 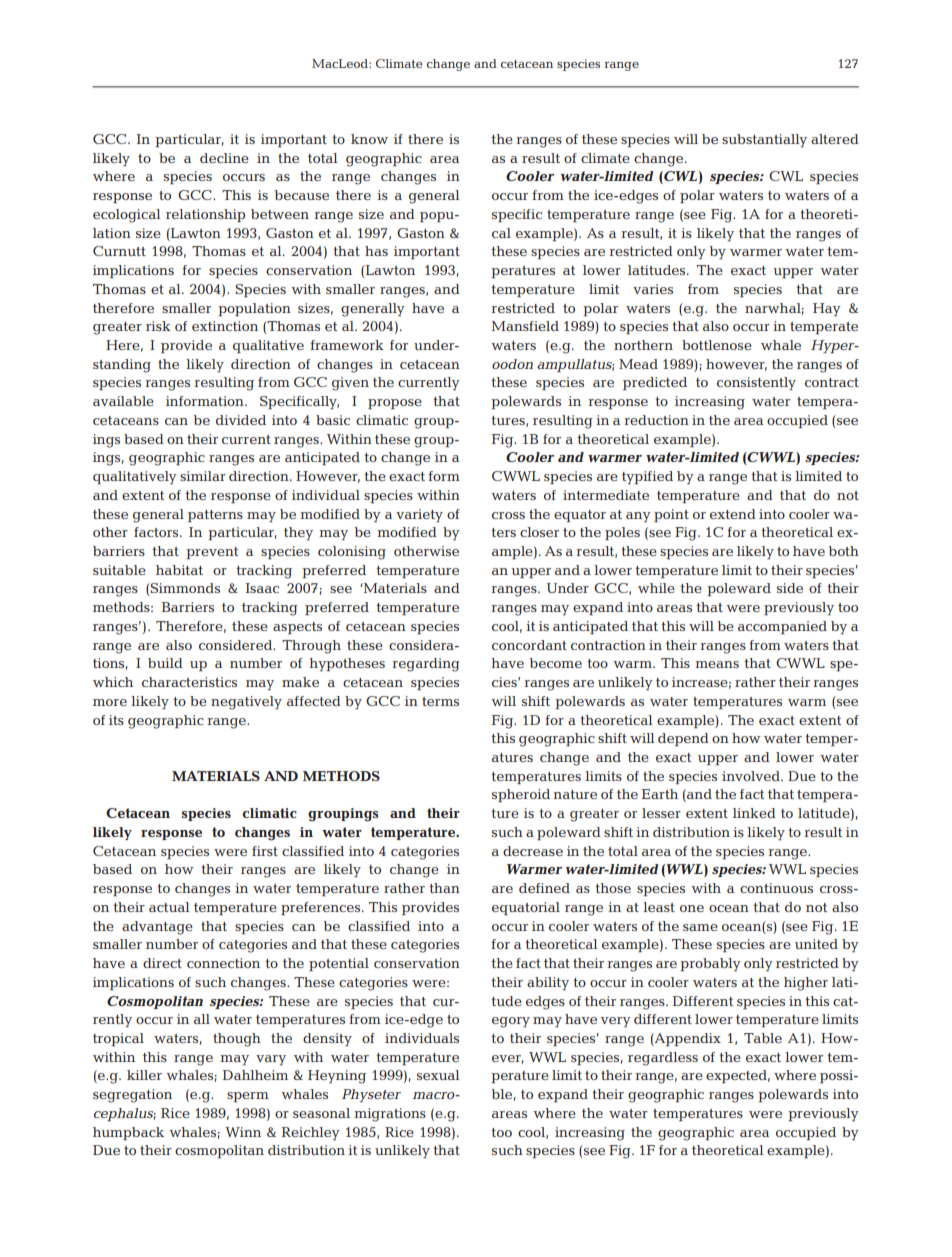 I want to click on divided, so click(x=241, y=420).
